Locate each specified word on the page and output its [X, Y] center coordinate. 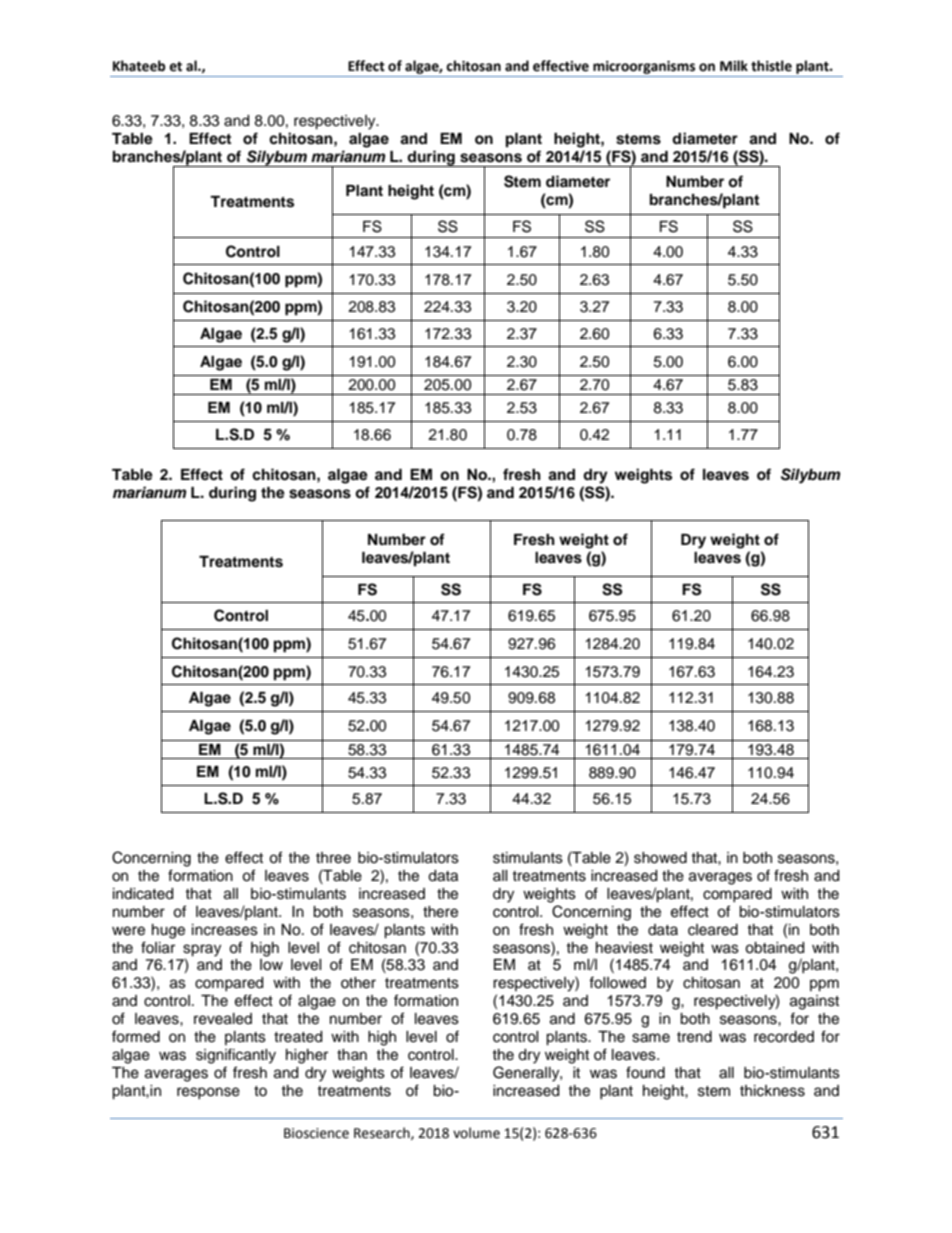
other [358, 983]
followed [617, 982]
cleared [713, 930]
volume [476, 1133]
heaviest [624, 948]
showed [660, 858]
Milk [734, 65]
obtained [774, 948]
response [208, 1093]
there [440, 912]
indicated [143, 894]
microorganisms [644, 67]
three [333, 858]
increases [225, 930]
